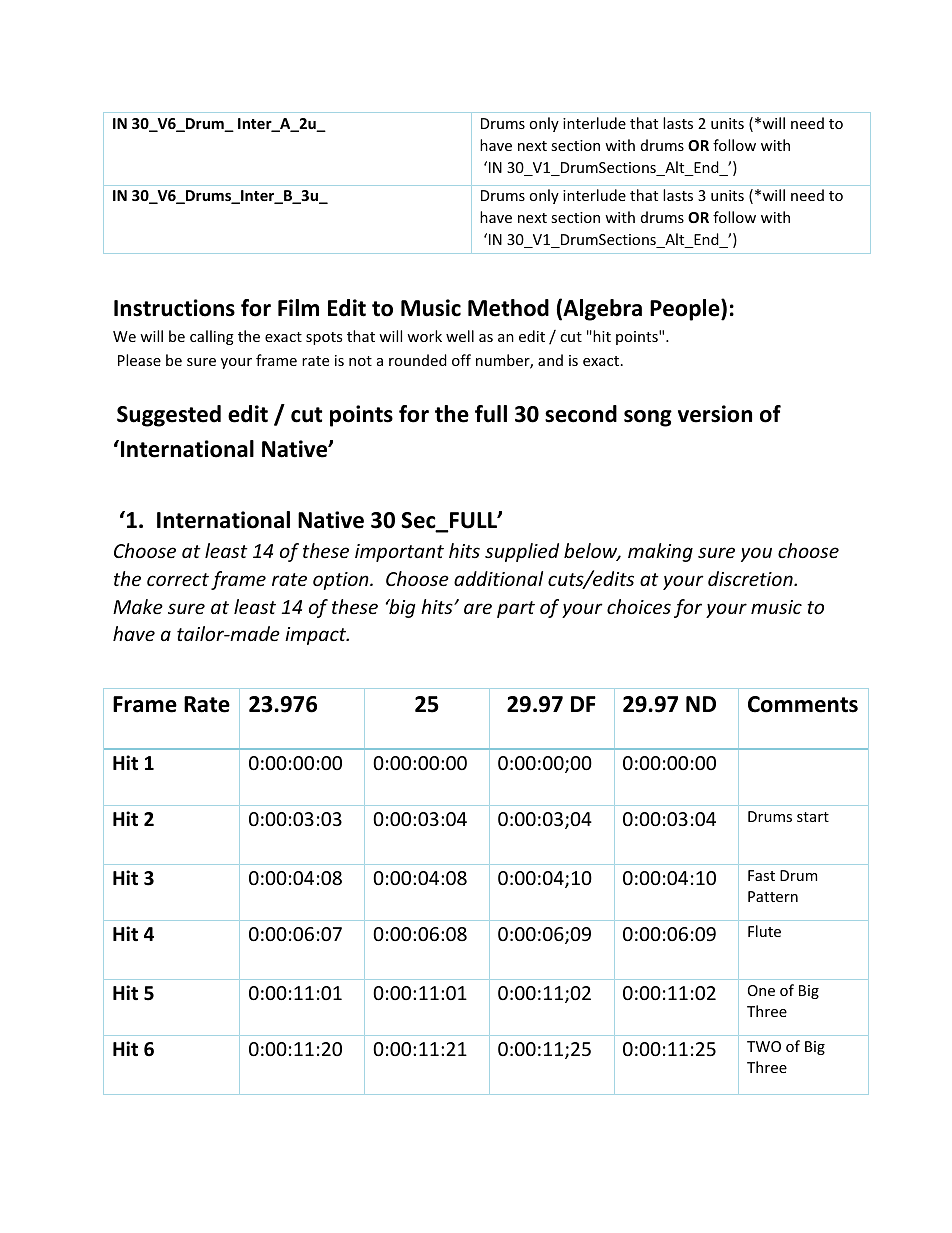 Image resolution: width=952 pixels, height=1233 pixels. Describe the element at coordinates (803, 704) in the screenshot. I see `Comments` at that location.
